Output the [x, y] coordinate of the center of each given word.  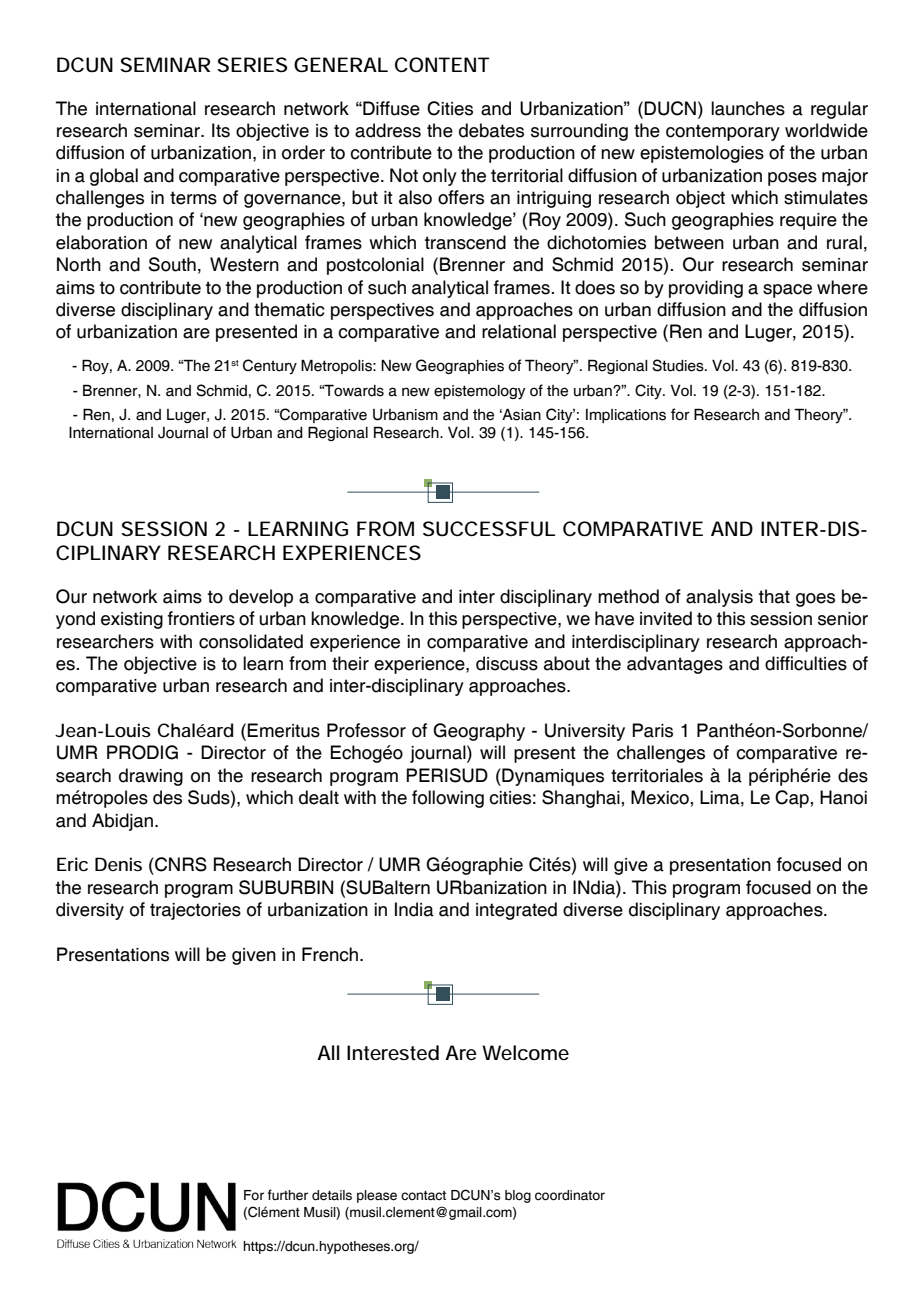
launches [748, 108]
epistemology [480, 392]
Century [270, 367]
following [448, 799]
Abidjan [124, 822]
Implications [626, 416]
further [288, 1195]
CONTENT [442, 65]
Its [221, 130]
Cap [792, 799]
